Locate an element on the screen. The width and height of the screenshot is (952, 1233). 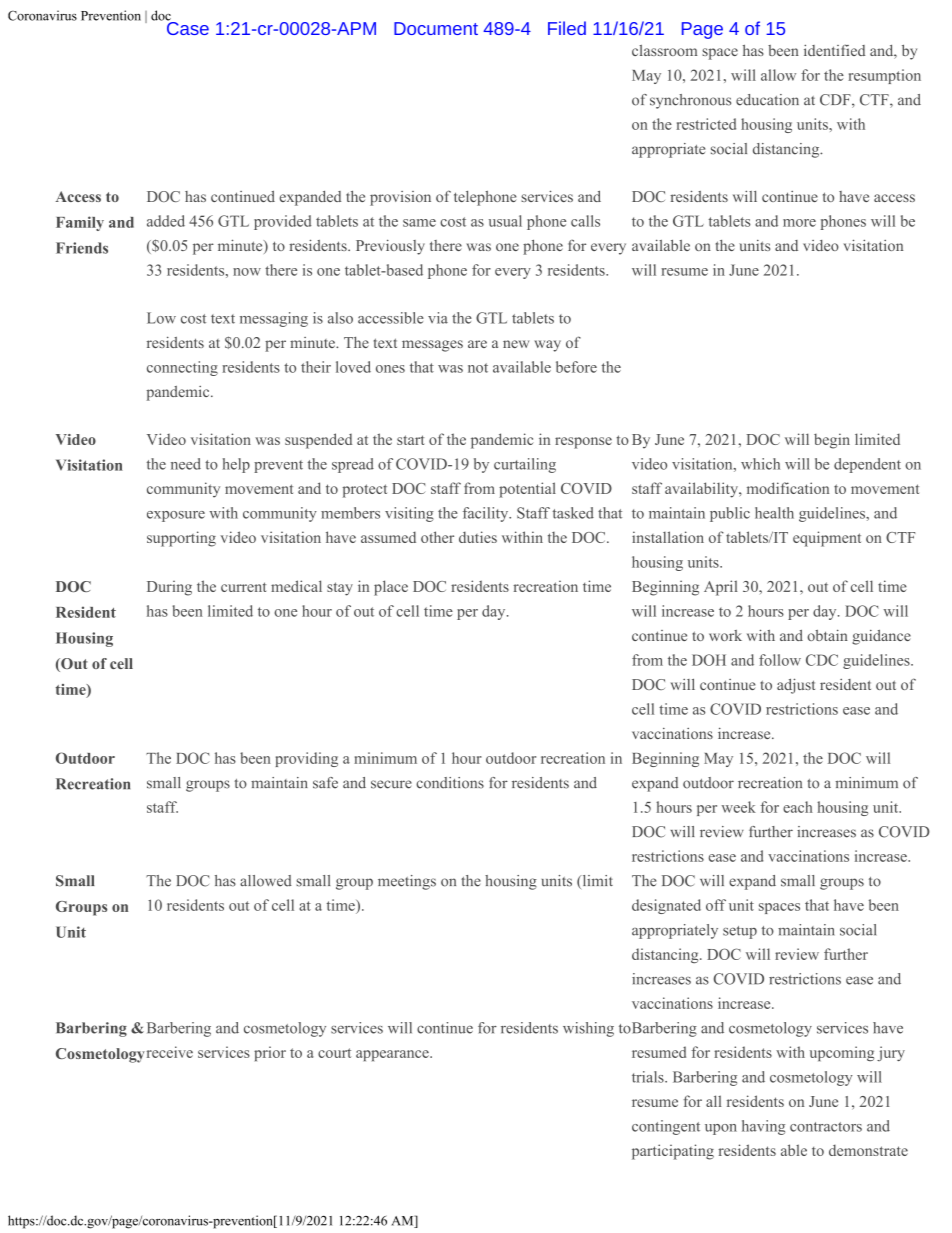
duties is located at coordinates (478, 537).
